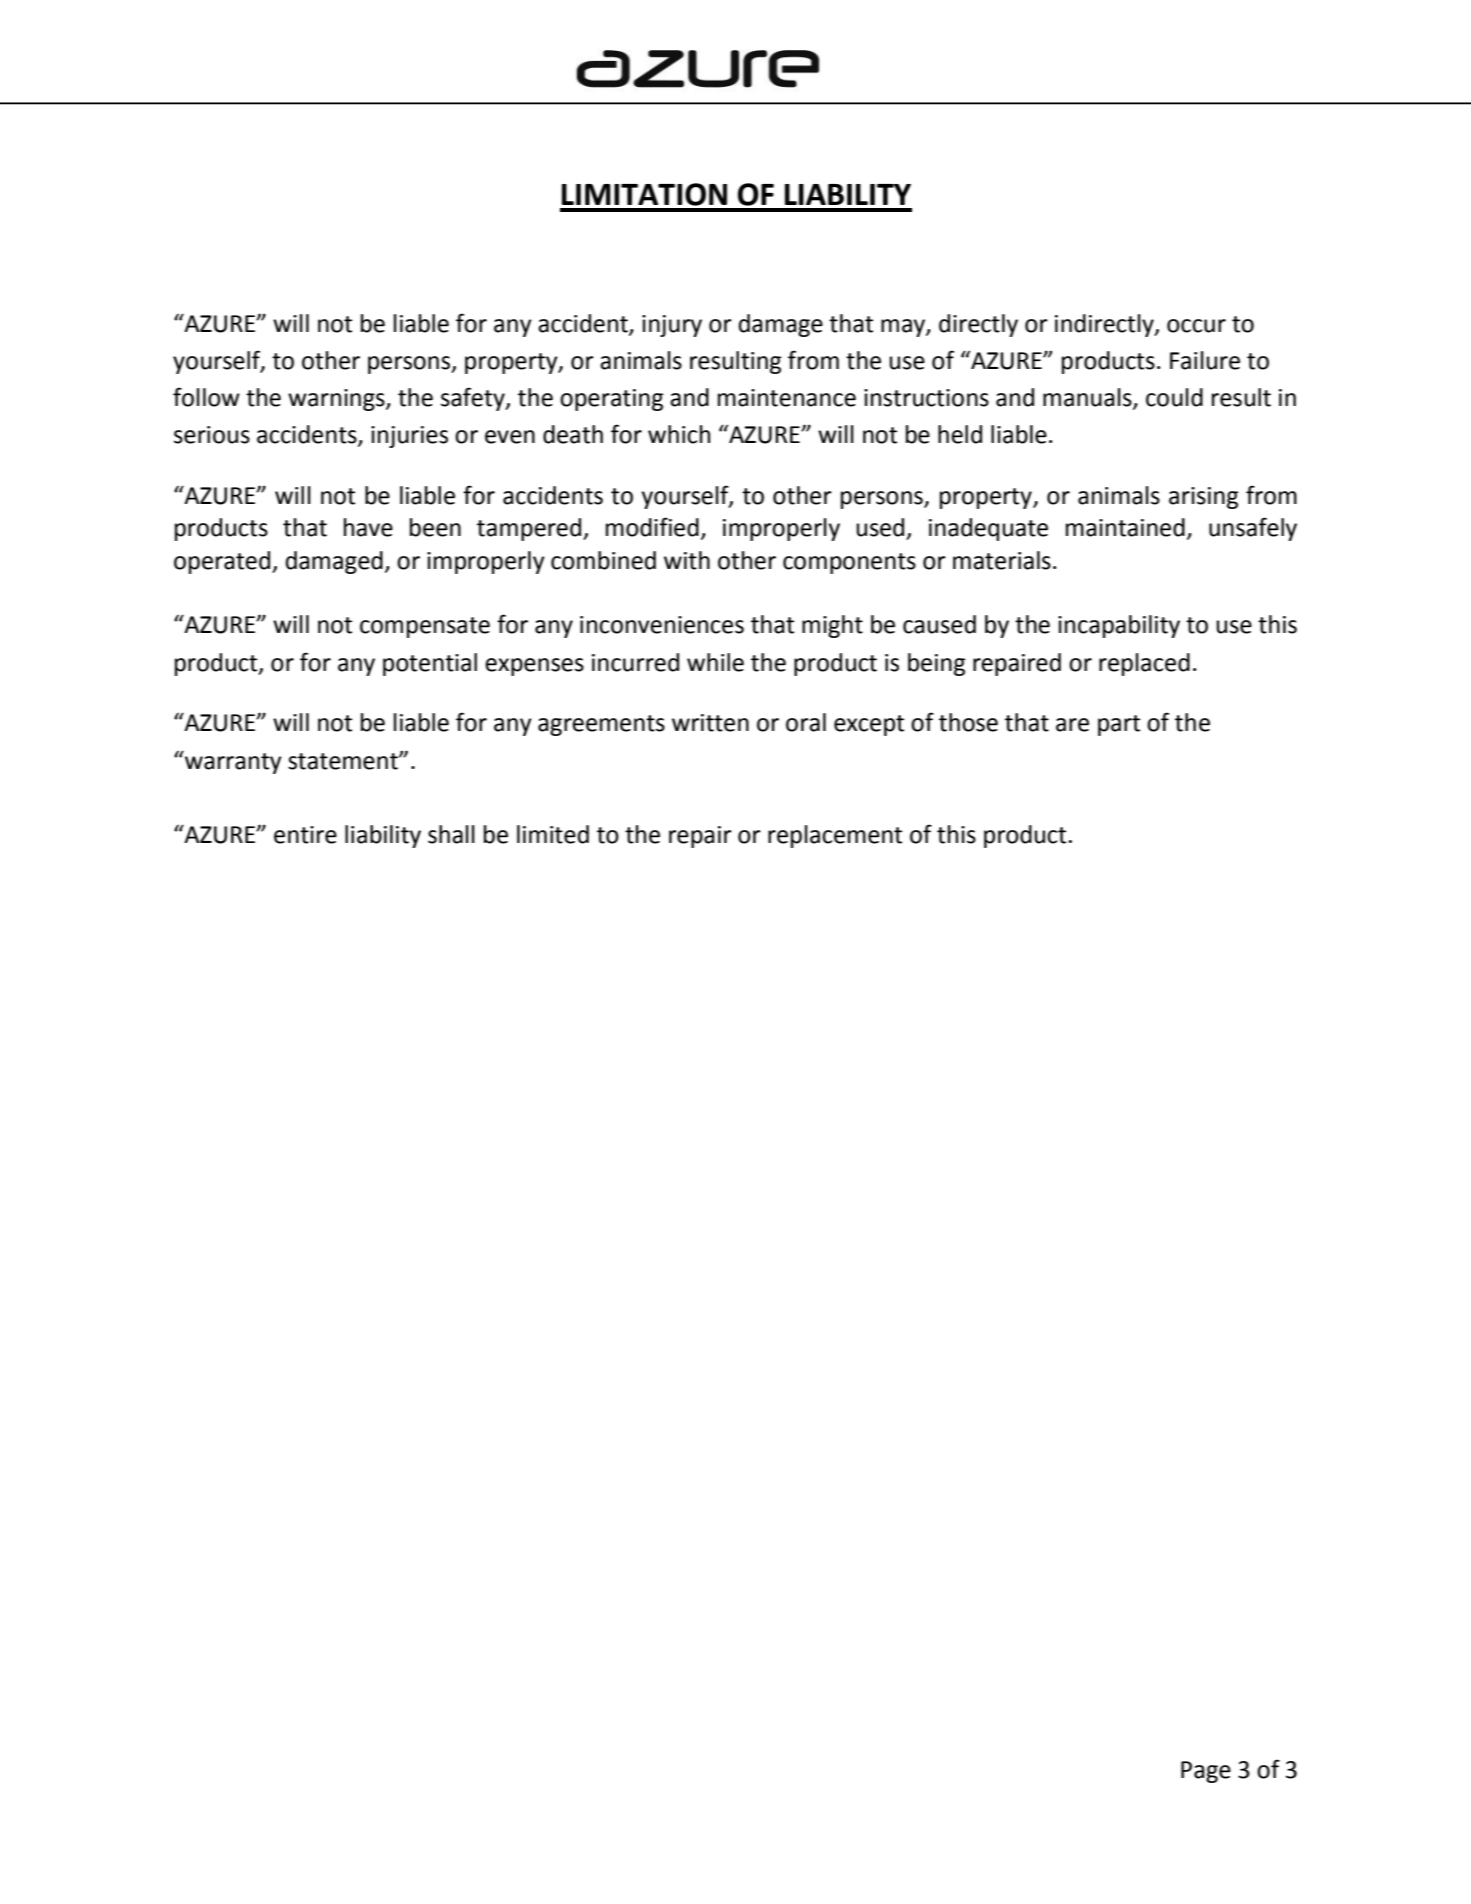 The image size is (1471, 1904). What do you see at coordinates (1206, 1772) in the document?
I see `Page` at bounding box center [1206, 1772].
